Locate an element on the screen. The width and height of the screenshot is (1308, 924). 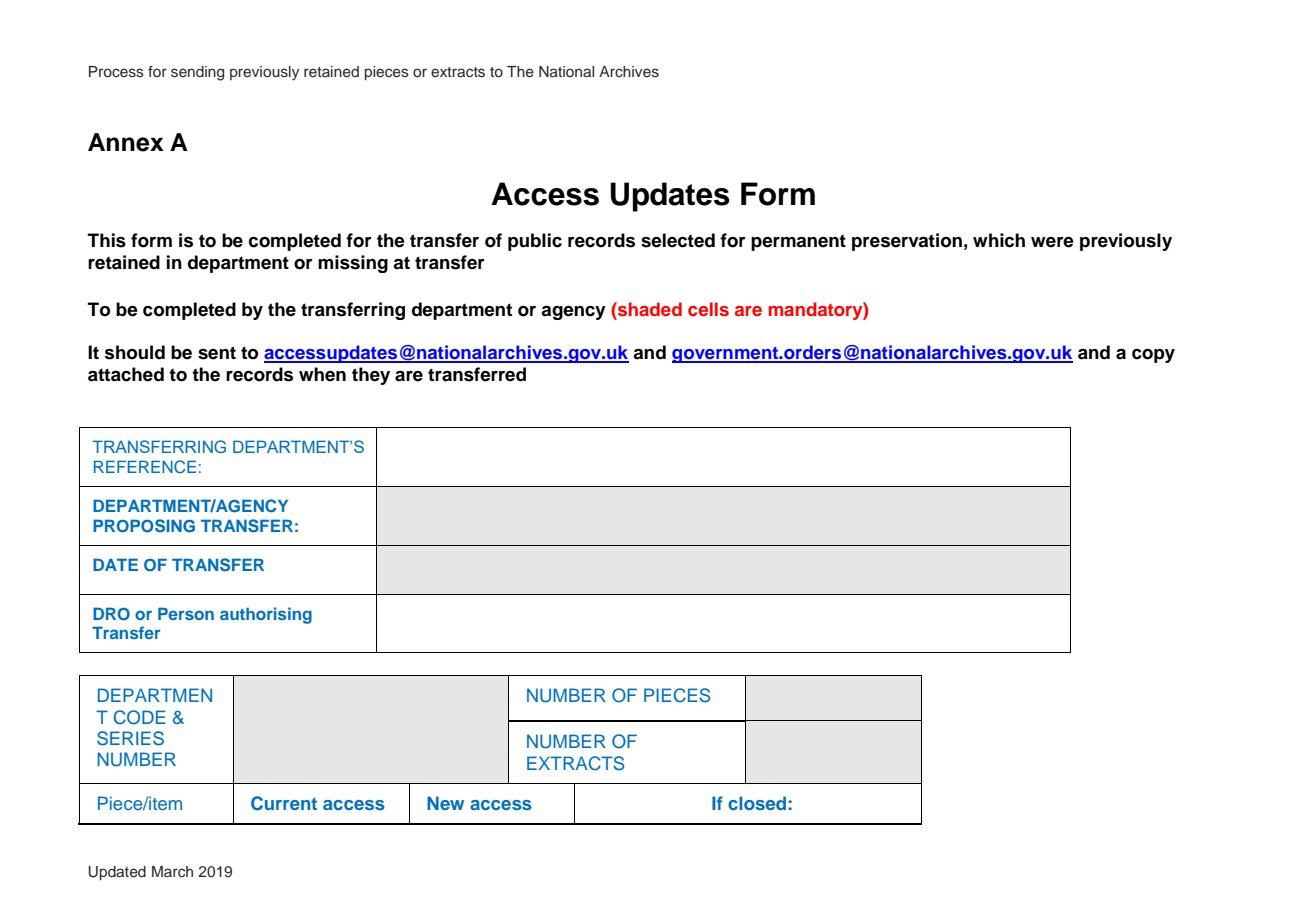
New is located at coordinates (445, 803).
